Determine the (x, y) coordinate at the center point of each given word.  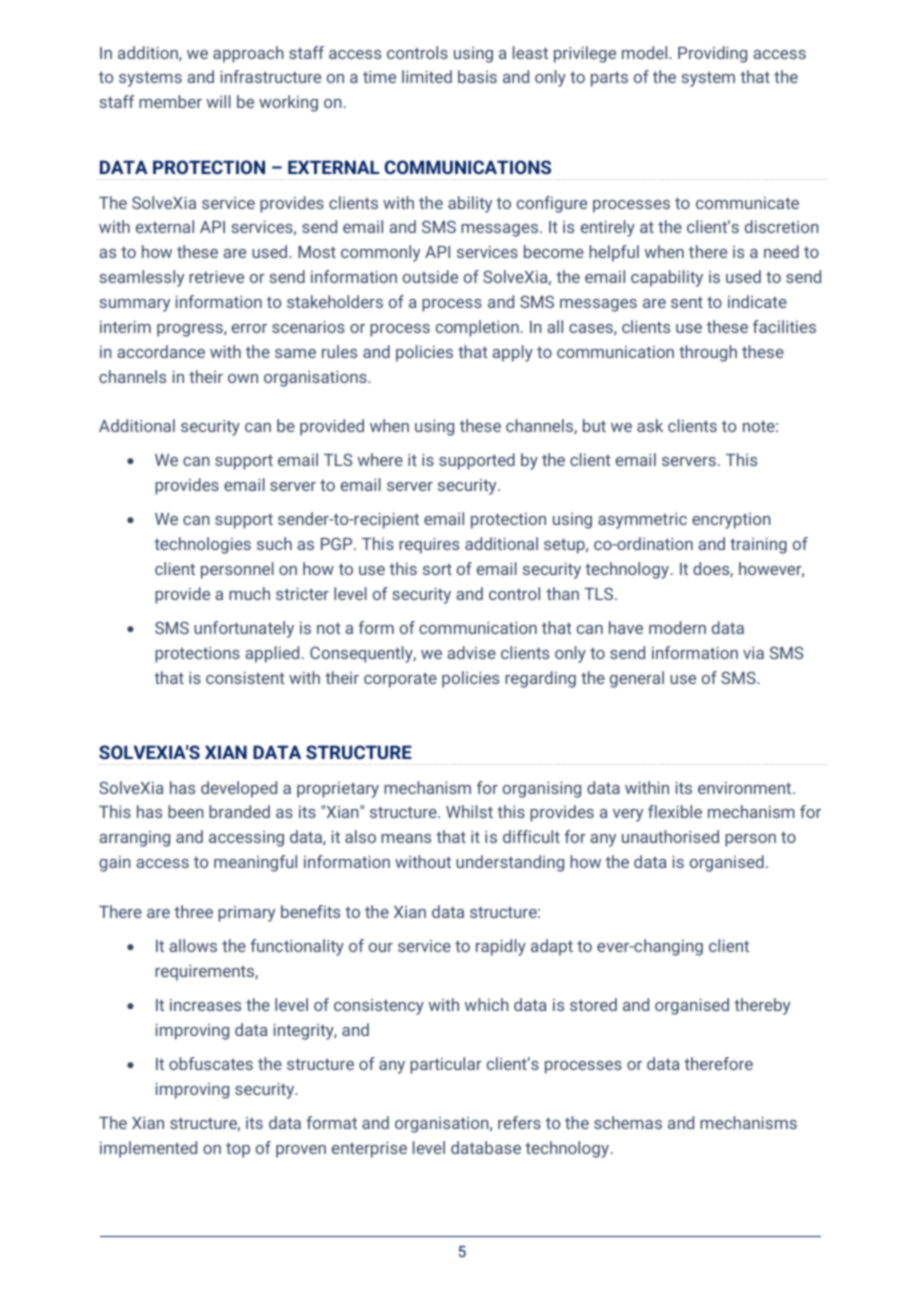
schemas (628, 1122)
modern (677, 627)
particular (446, 1065)
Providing (712, 54)
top (238, 1150)
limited (427, 76)
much (249, 593)
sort (437, 569)
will (219, 101)
